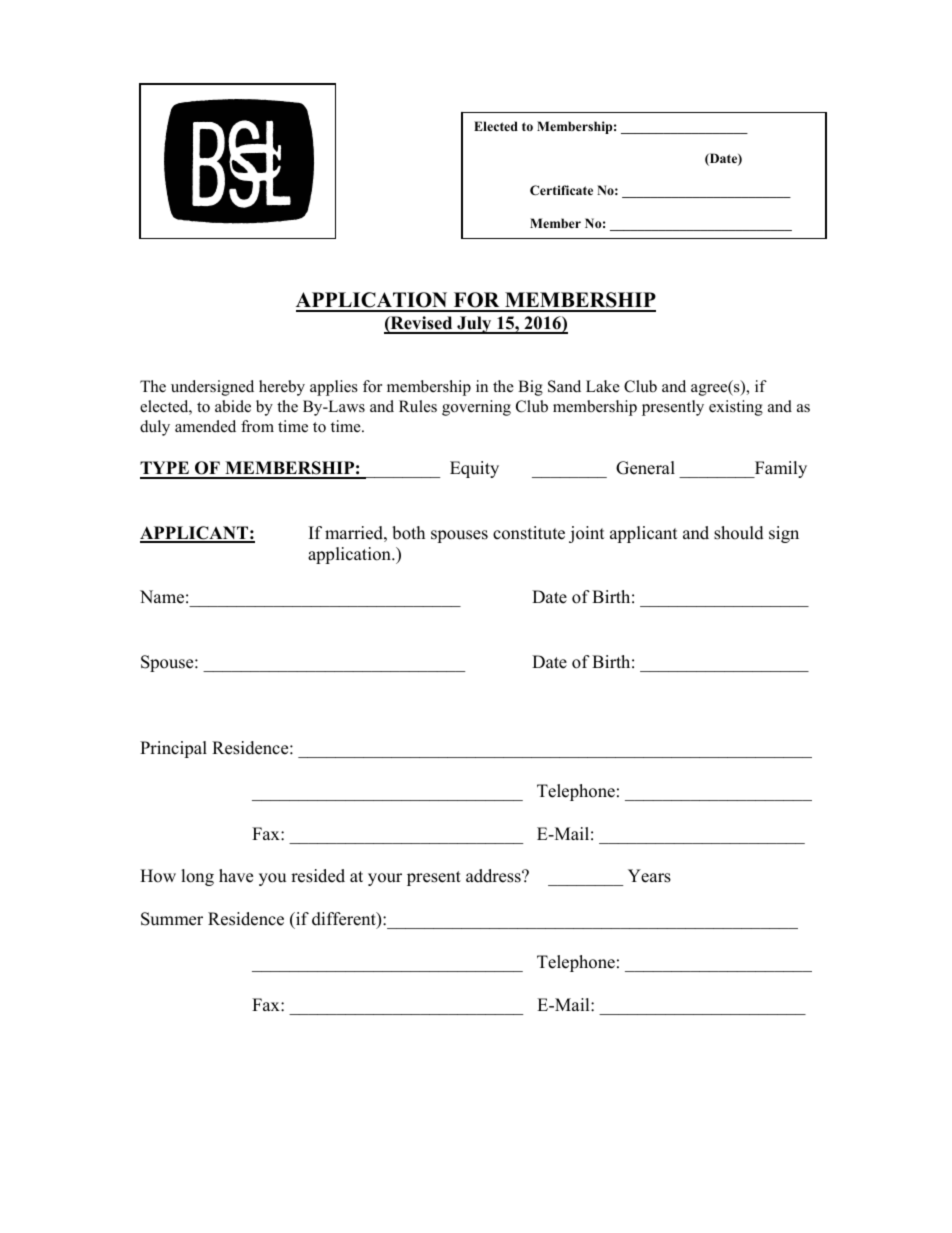 This screenshot has width=952, height=1233. Describe the element at coordinates (385, 879) in the screenshot. I see `your` at that location.
